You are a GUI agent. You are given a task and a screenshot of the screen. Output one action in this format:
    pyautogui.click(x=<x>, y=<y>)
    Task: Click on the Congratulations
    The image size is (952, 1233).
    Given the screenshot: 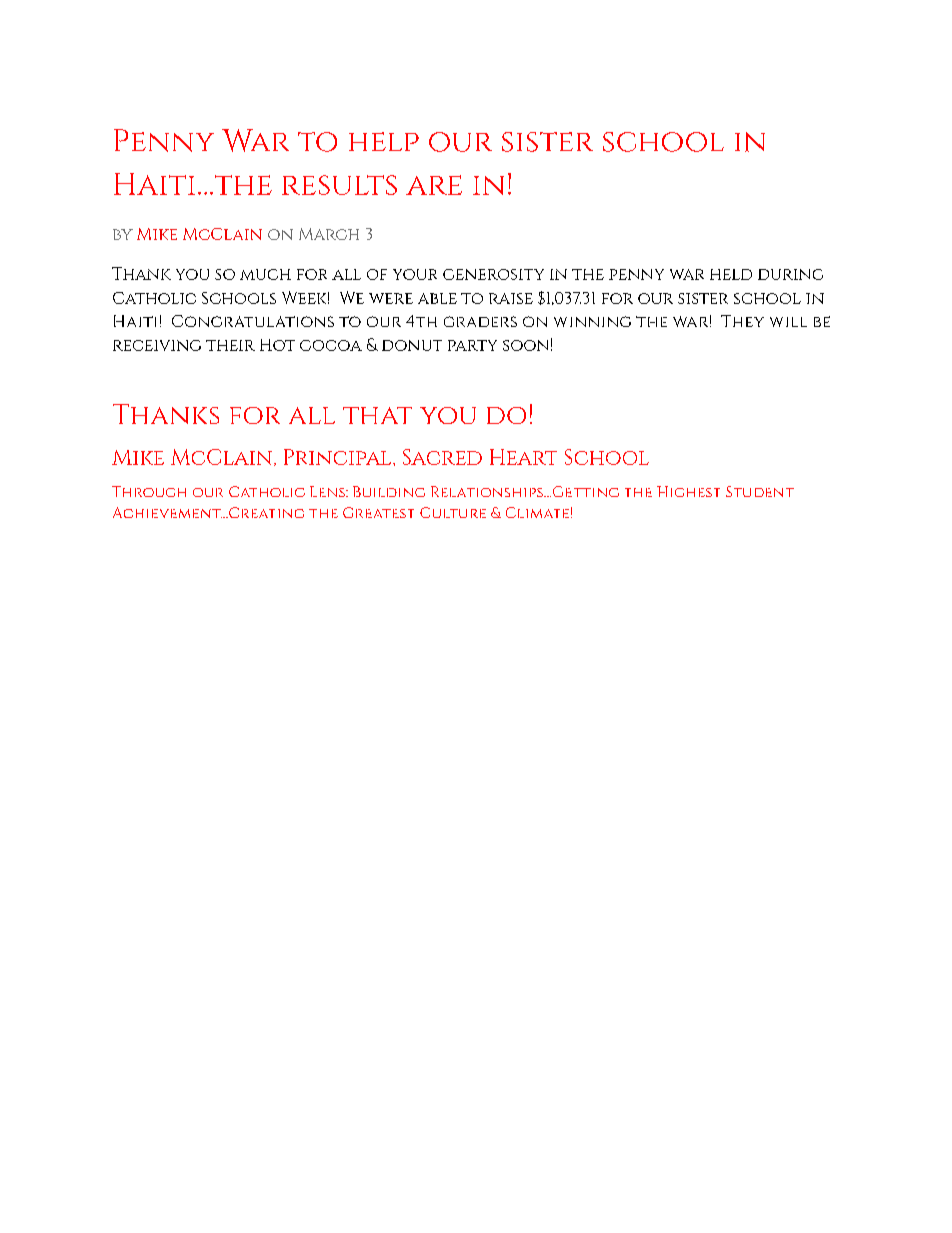 What is the action you would take?
    pyautogui.click(x=253, y=321)
